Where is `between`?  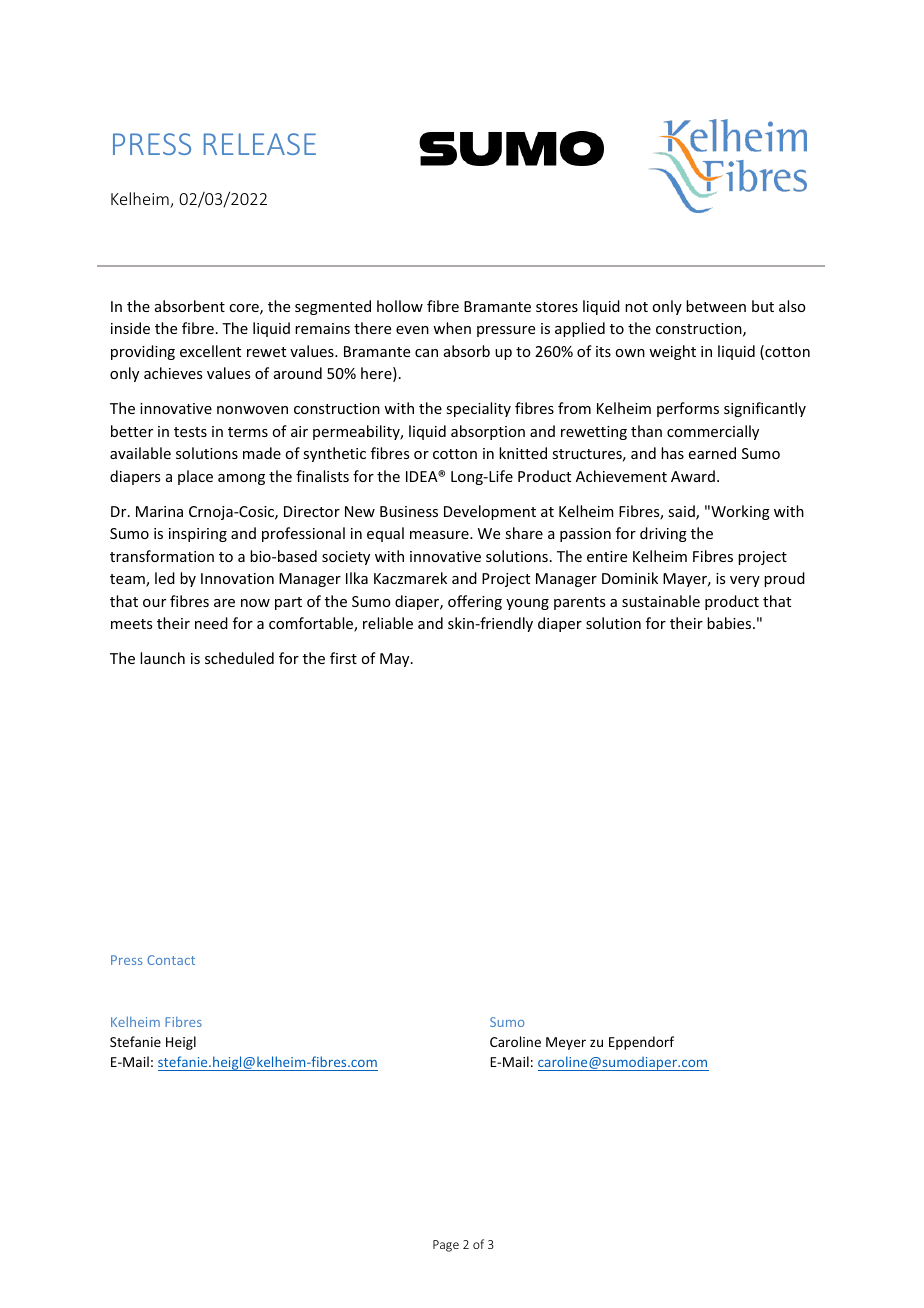
between is located at coordinates (716, 306).
